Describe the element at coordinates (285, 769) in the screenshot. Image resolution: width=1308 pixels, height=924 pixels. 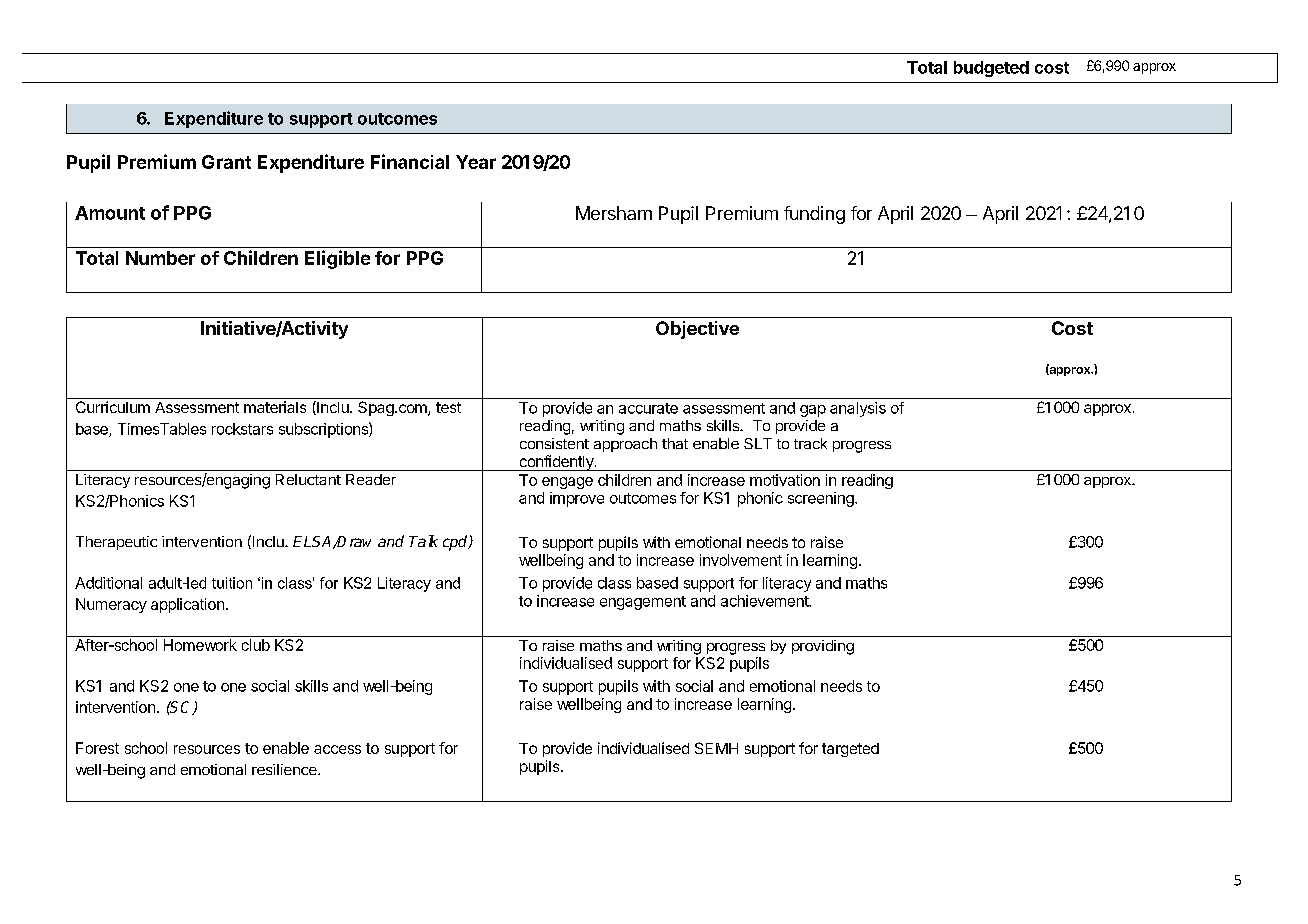
I see `resilience` at that location.
